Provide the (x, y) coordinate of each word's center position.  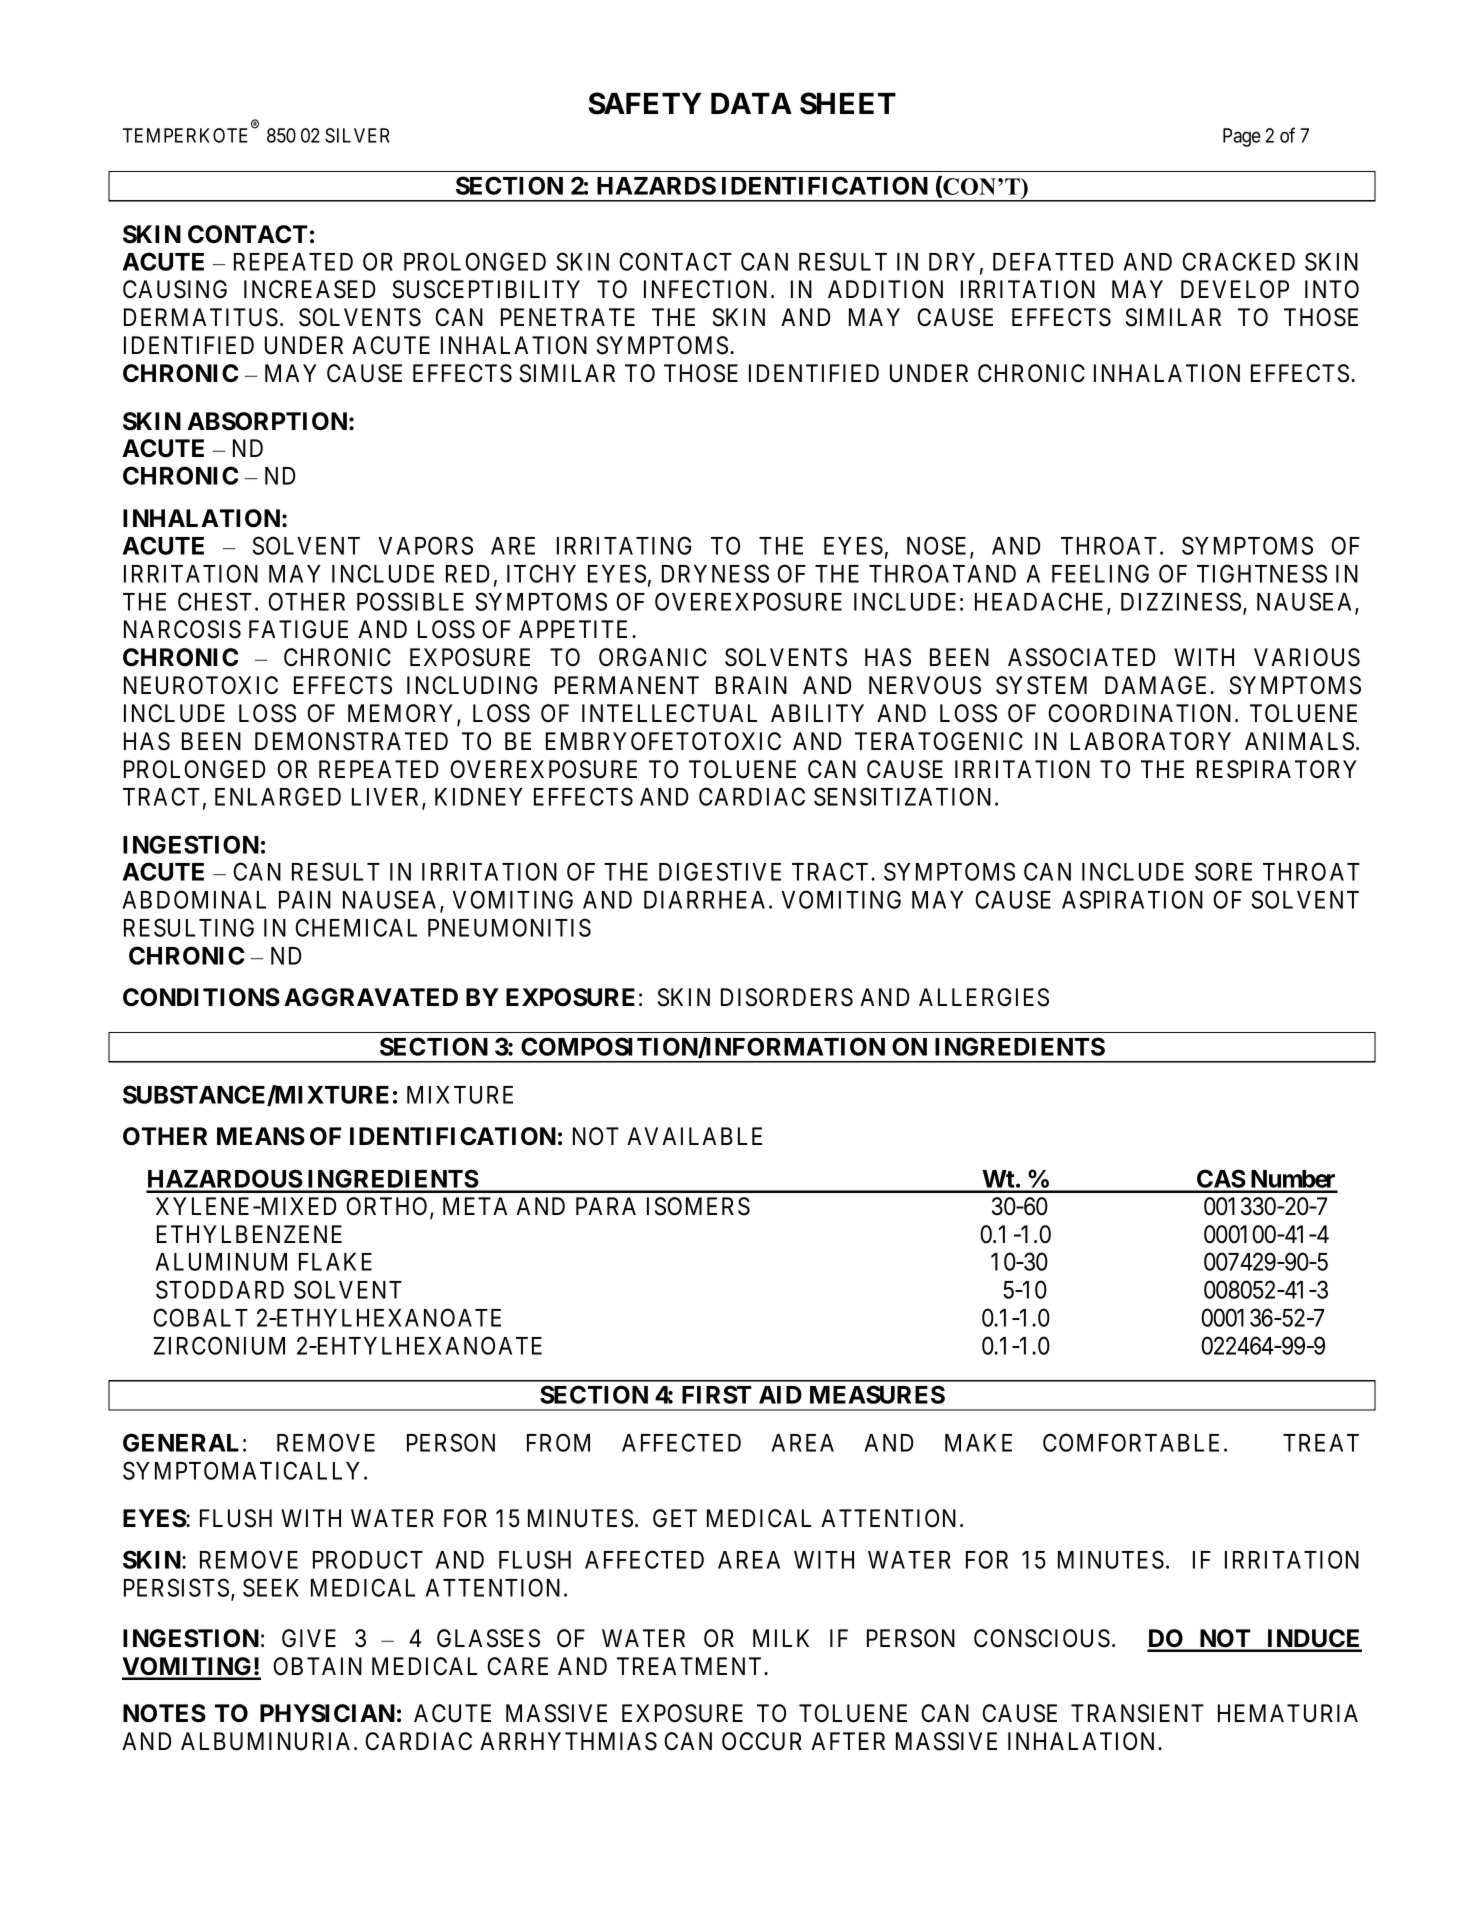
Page (1242, 137)
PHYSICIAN (327, 1713)
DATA (751, 103)
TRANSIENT (1137, 1713)
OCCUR (762, 1741)
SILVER (357, 135)
